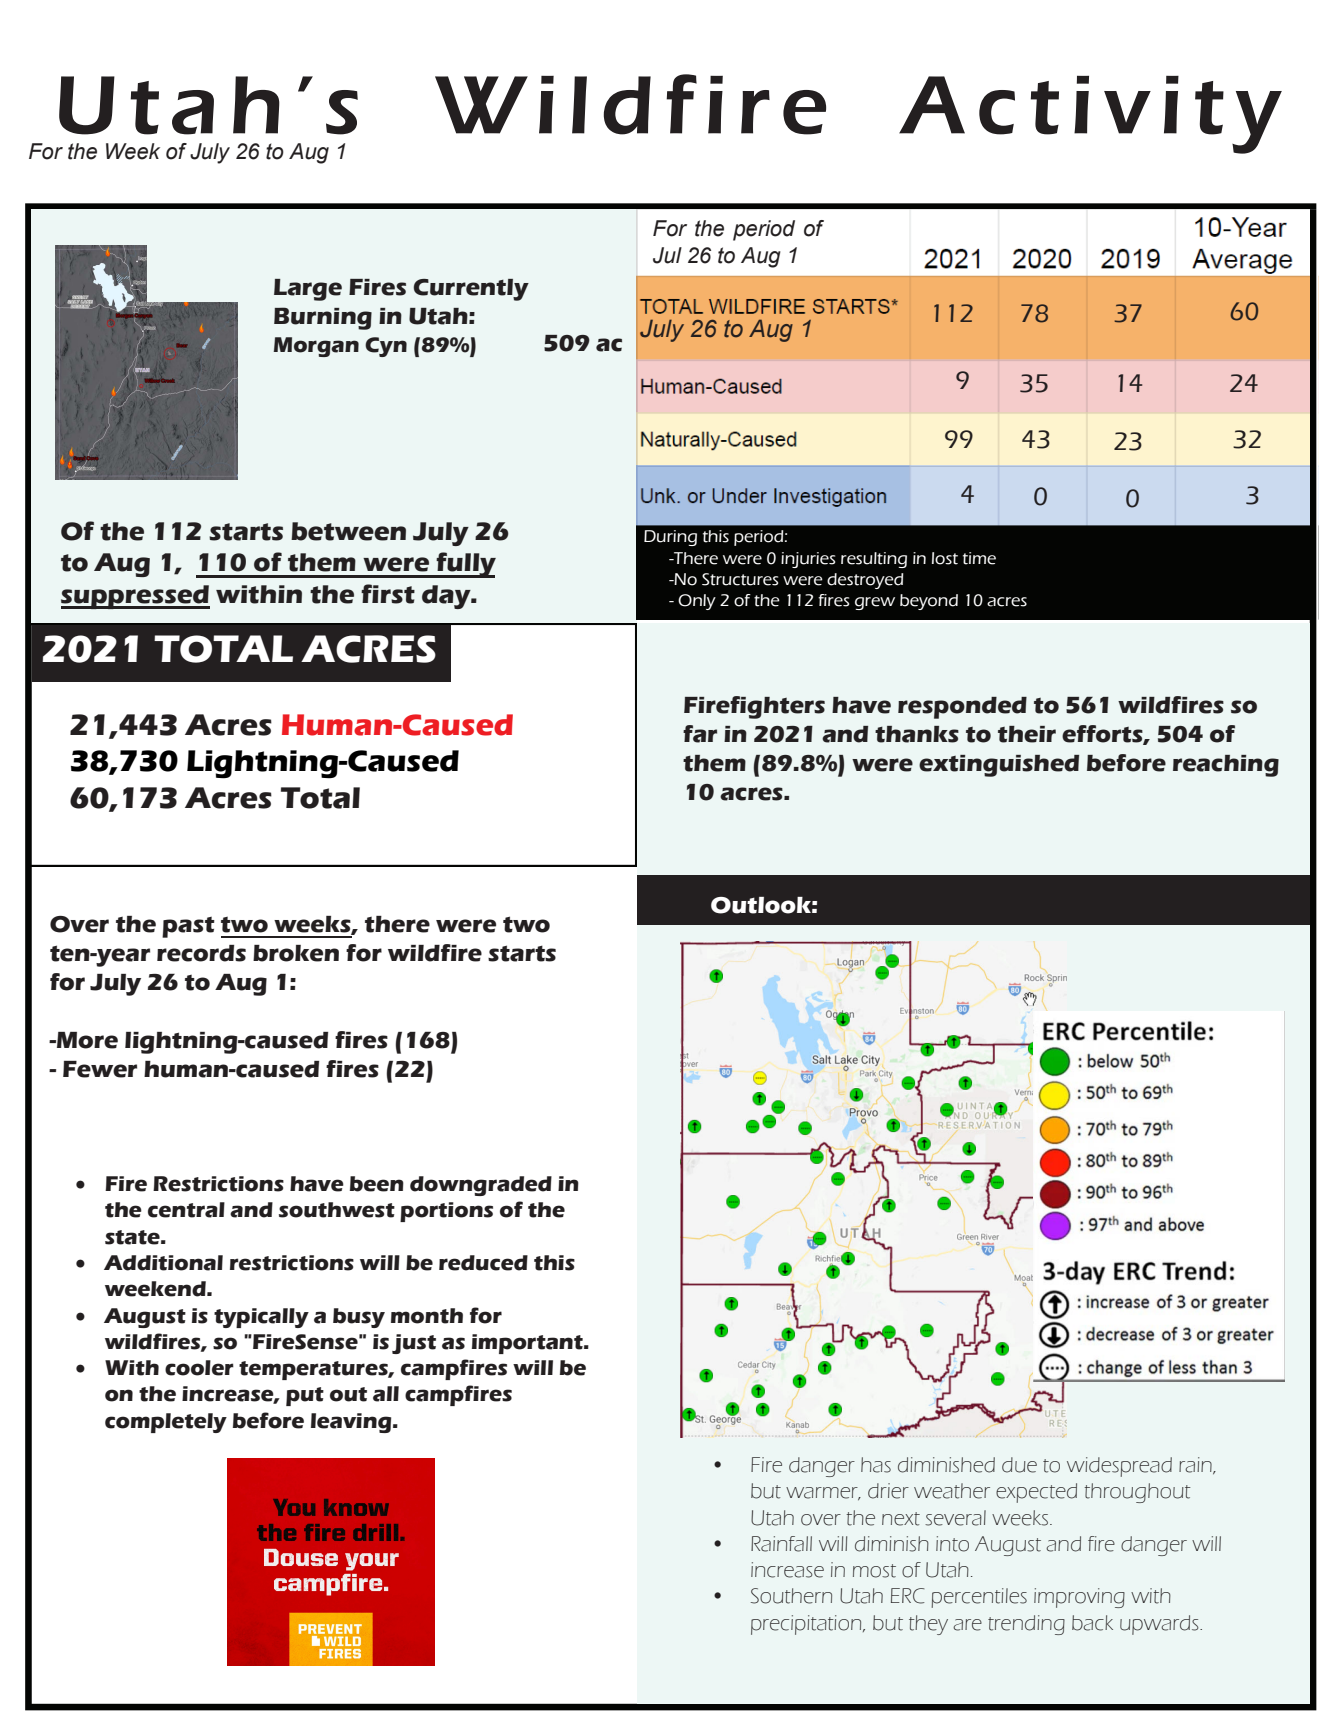  Describe the element at coordinates (166, 1423) in the image. I see `completely` at that location.
